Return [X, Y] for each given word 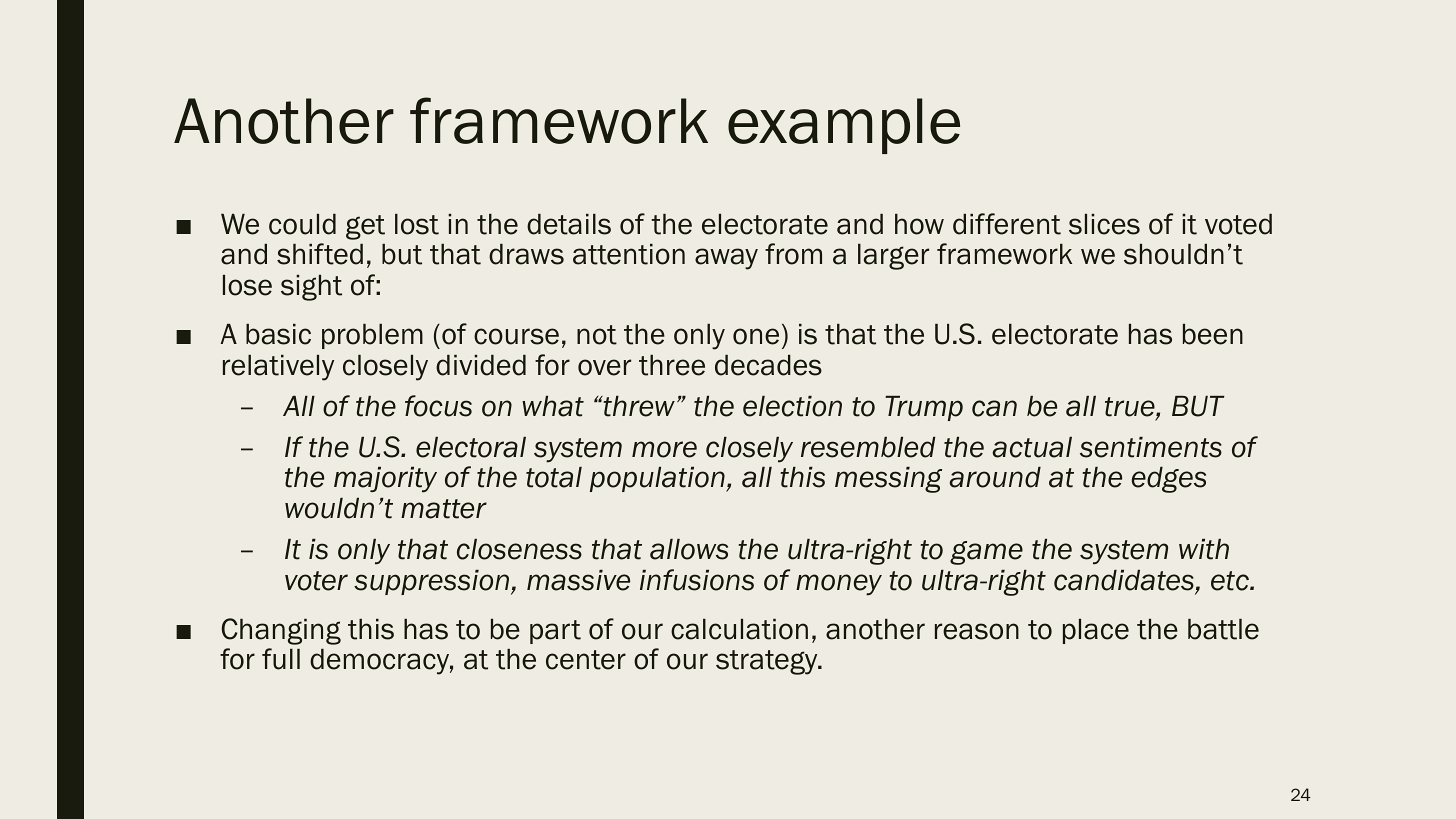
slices [1104, 224]
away [726, 259]
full [281, 659]
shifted [320, 254]
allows [689, 549]
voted [1238, 224]
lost [417, 224]
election [792, 406]
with [1204, 549]
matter [444, 509]
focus [438, 406]
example [844, 126]
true [1131, 408]
